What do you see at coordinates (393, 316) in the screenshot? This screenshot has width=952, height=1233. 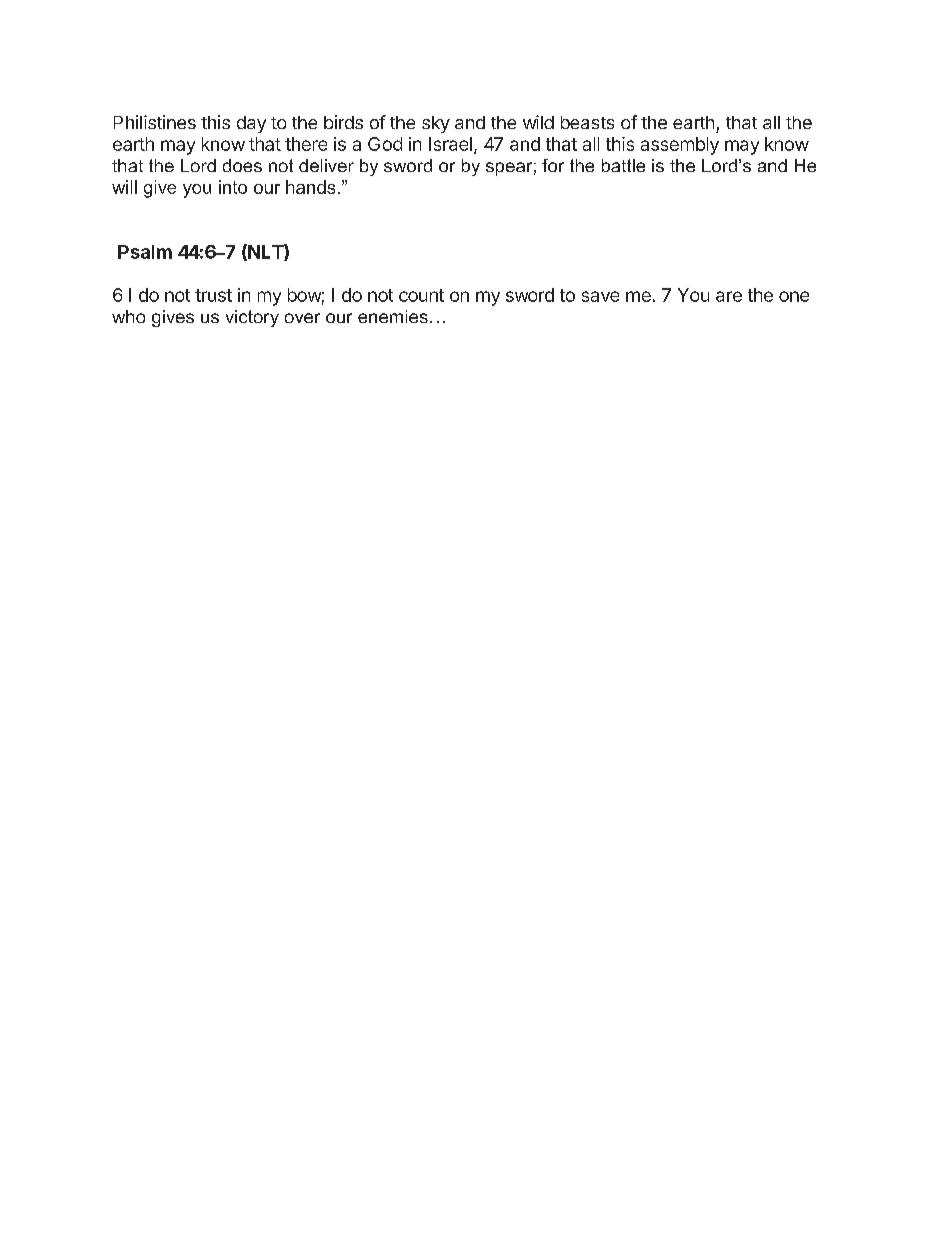 I see `enemies` at bounding box center [393, 316].
